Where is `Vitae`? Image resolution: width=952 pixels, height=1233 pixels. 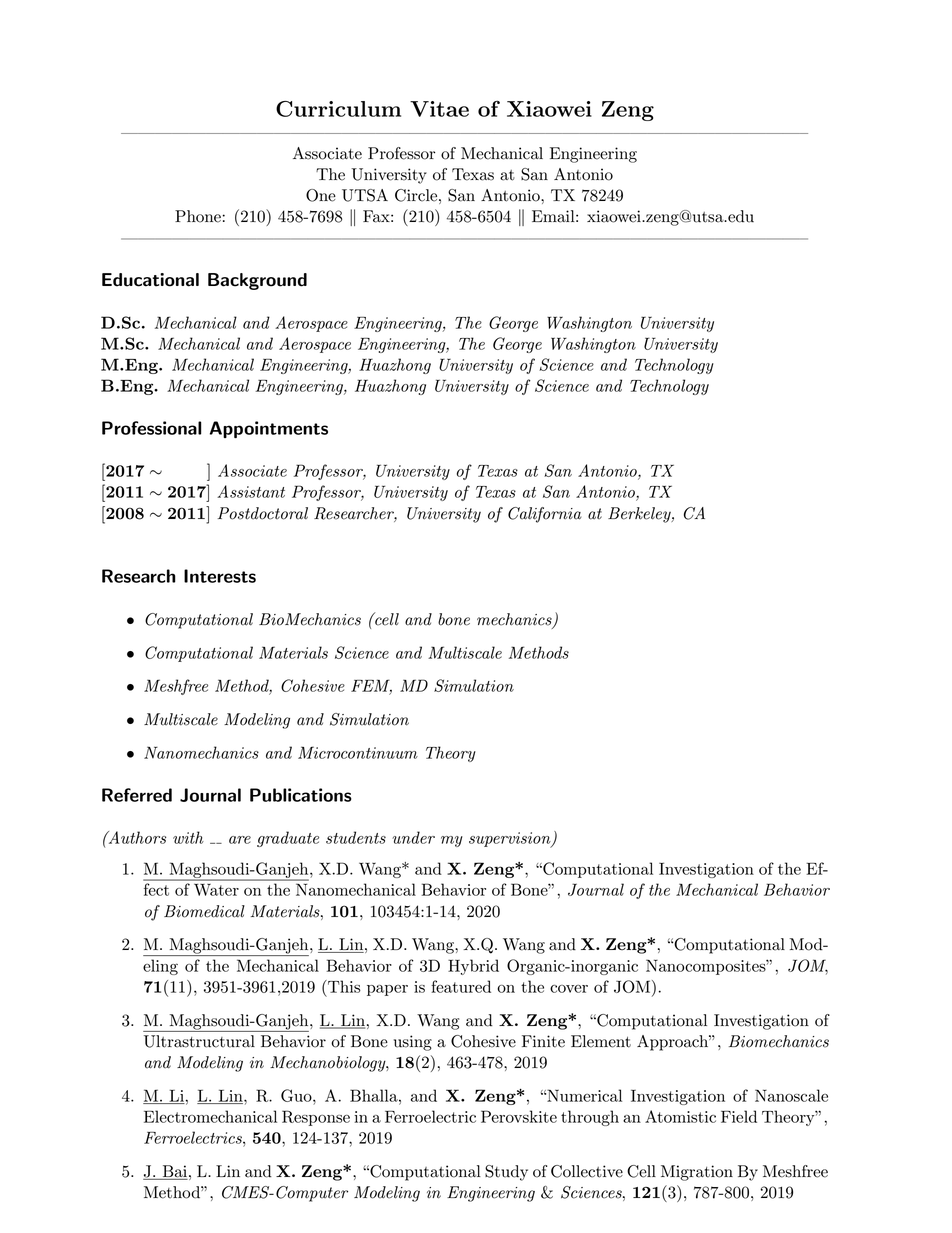 Vitae is located at coordinates (439, 109).
